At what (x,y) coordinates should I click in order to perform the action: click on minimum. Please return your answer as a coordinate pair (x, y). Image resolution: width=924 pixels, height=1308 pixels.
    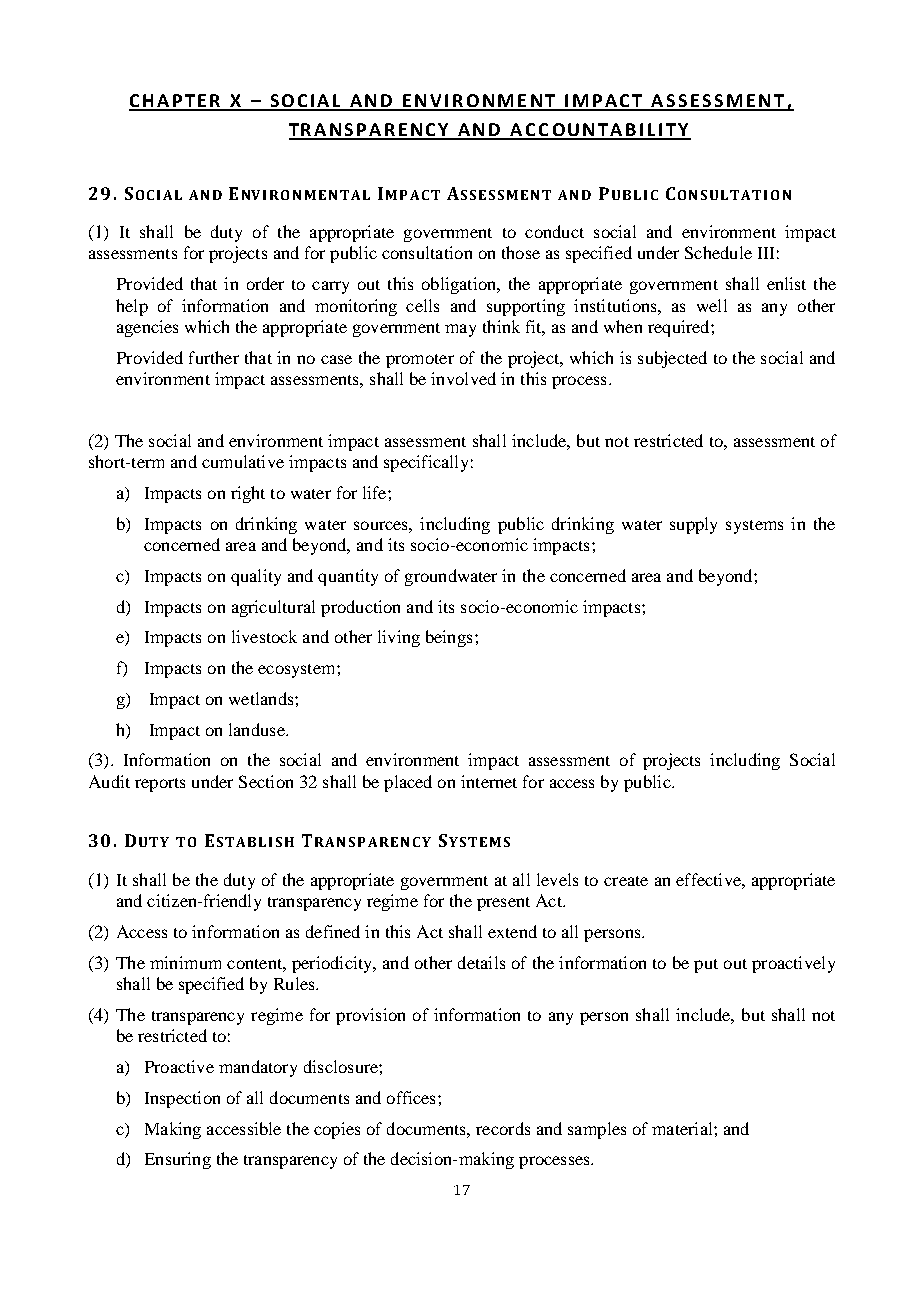
    Looking at the image, I should click on (185, 962).
